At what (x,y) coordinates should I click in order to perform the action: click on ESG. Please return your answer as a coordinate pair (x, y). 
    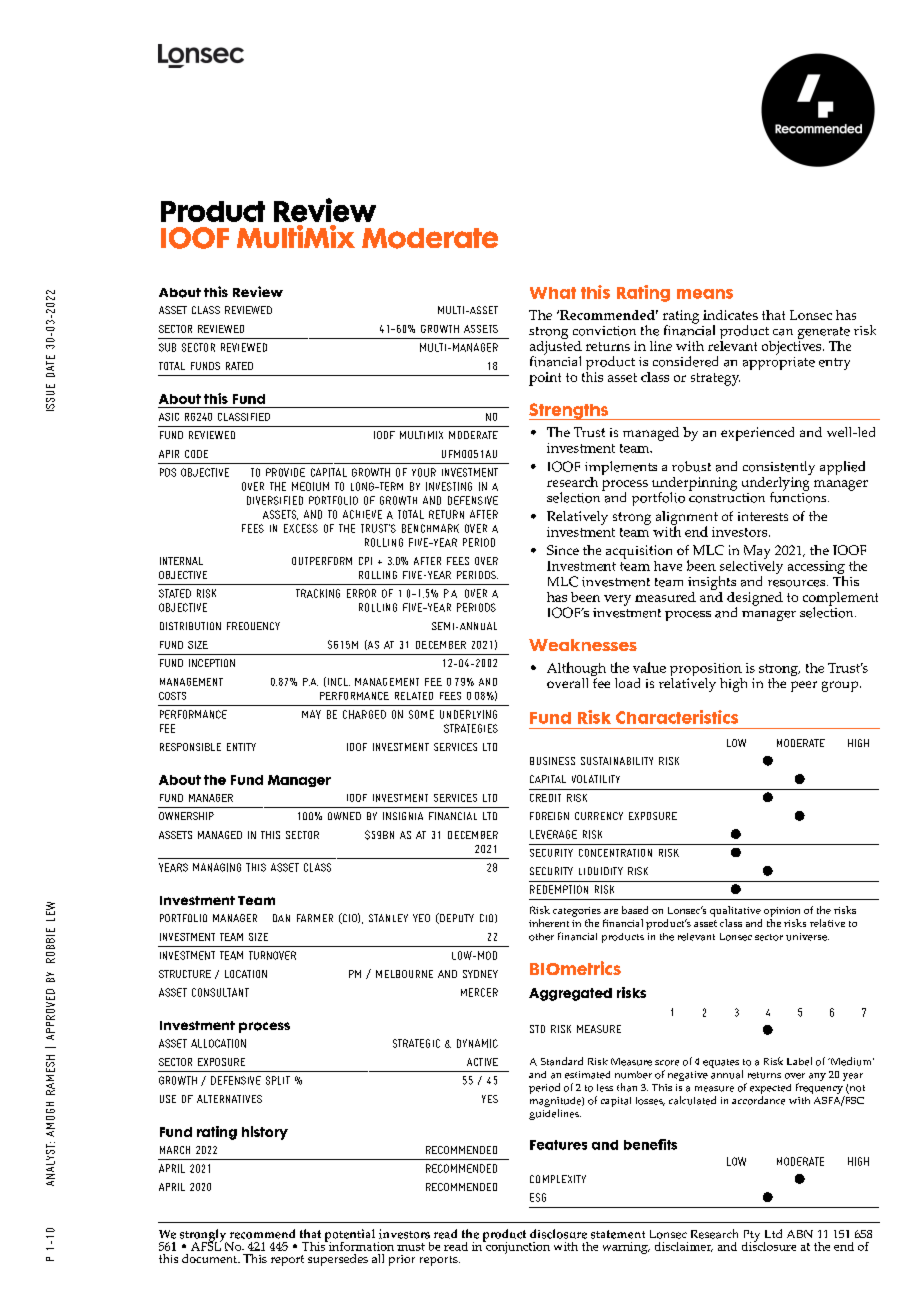
    Looking at the image, I should click on (538, 1197).
